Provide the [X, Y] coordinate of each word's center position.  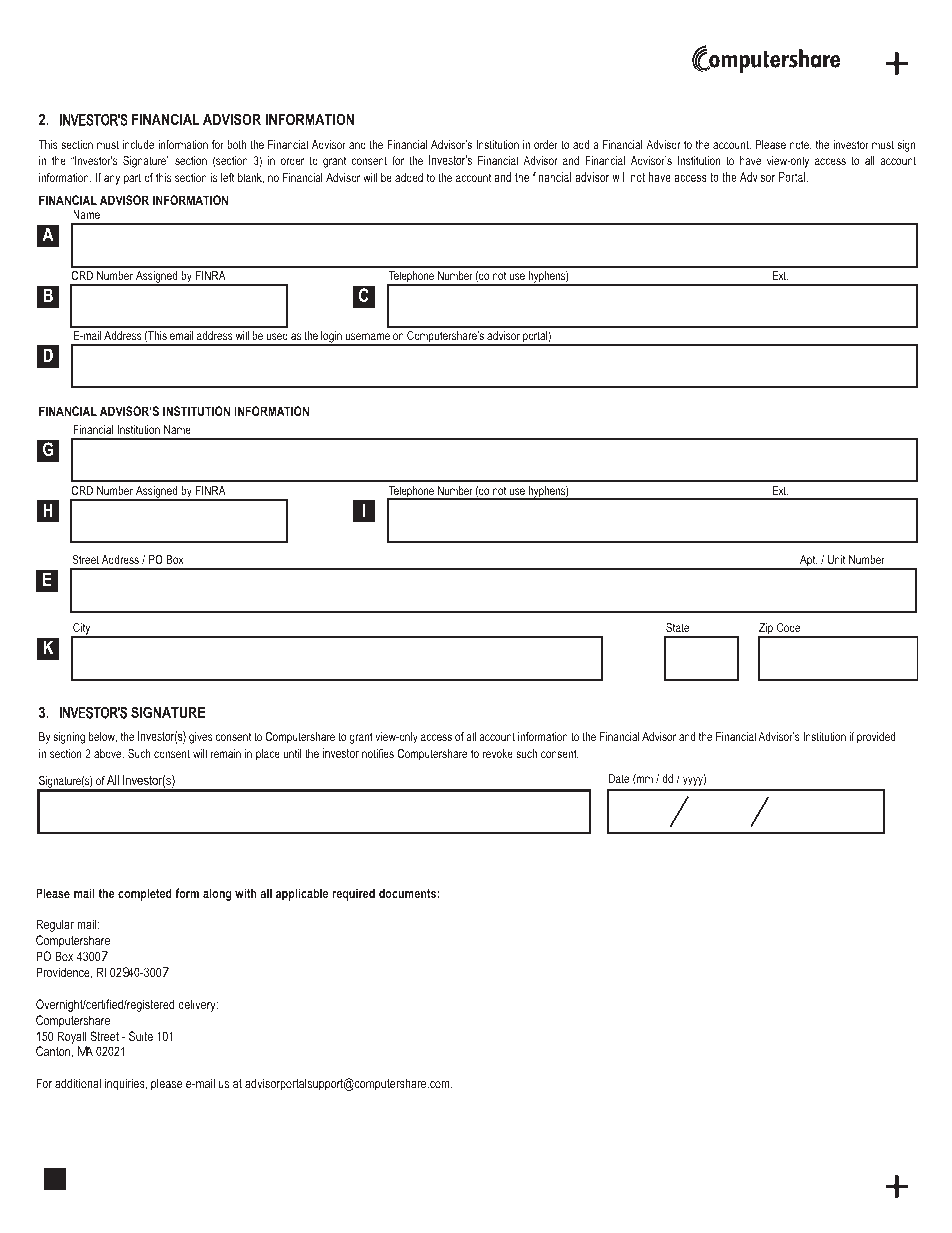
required [353, 894]
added [409, 177]
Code [788, 627]
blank [251, 178]
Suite [141, 1036]
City [82, 630]
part [132, 179]
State [677, 627]
